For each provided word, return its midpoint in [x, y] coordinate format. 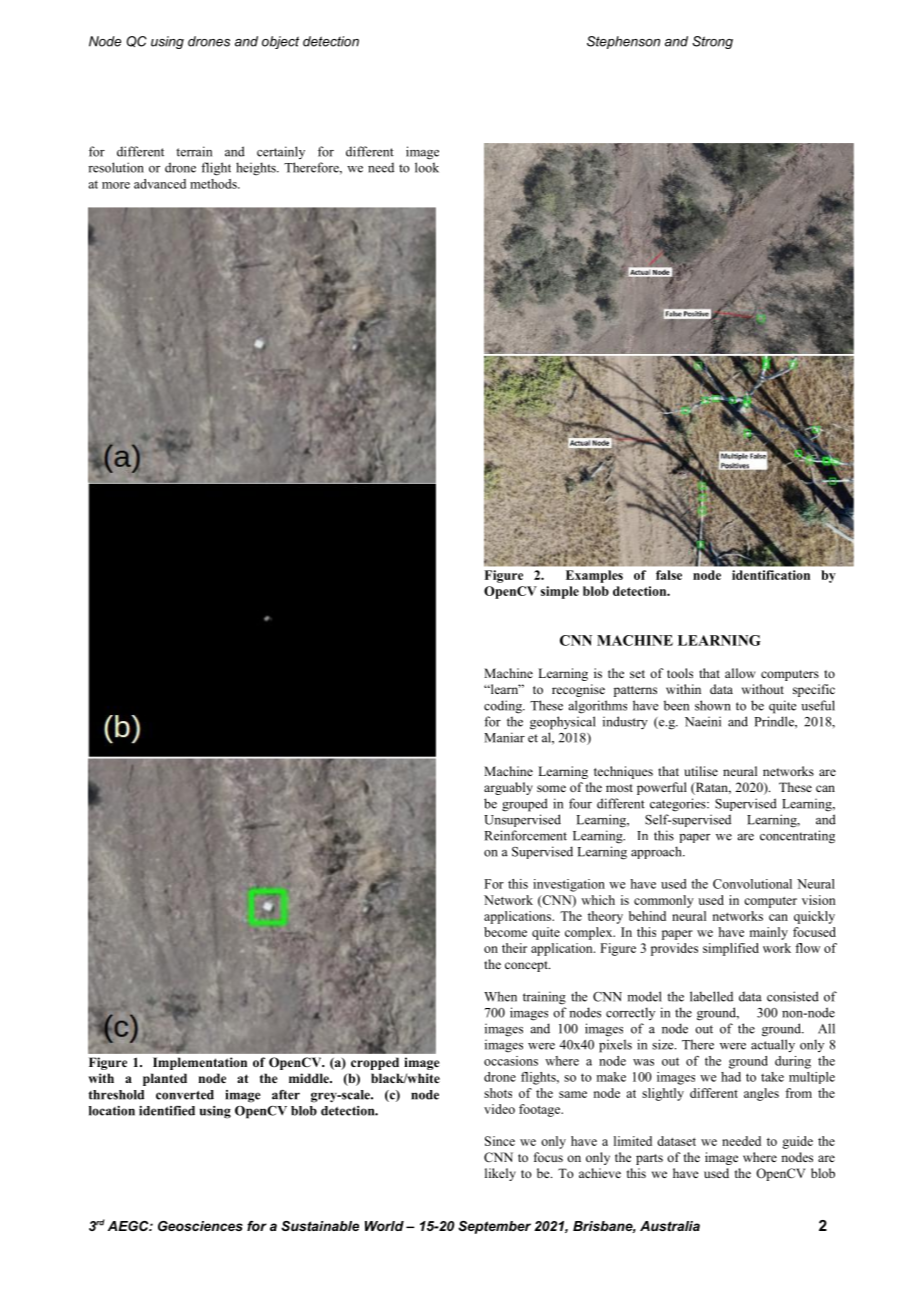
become [505, 932]
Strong [712, 42]
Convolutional [752, 884]
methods [214, 184]
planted [165, 1079]
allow [740, 673]
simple [560, 592]
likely [500, 1174]
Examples [594, 576]
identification [771, 575]
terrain [194, 151]
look [427, 167]
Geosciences [200, 1226]
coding [504, 707]
